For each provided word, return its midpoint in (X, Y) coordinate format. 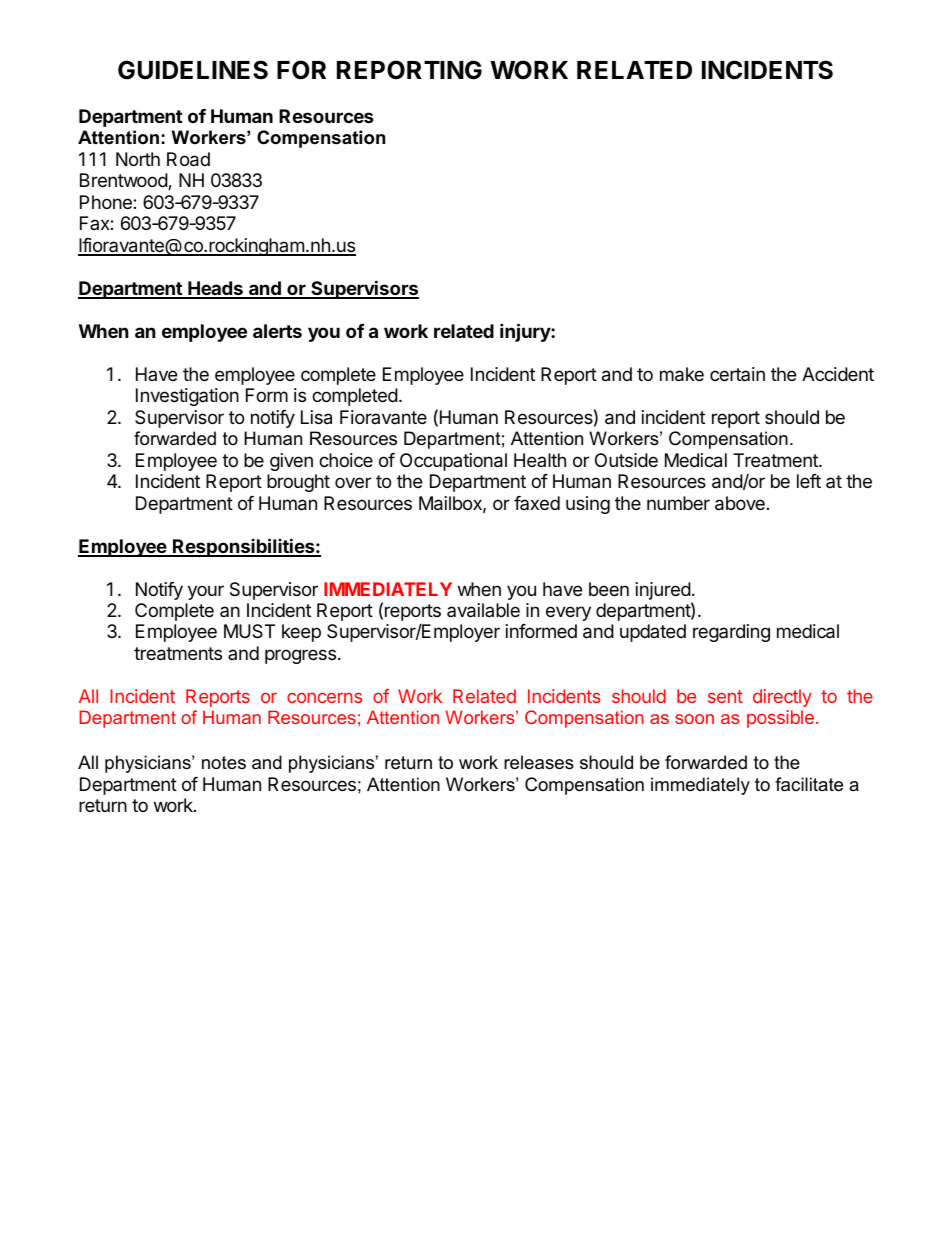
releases (539, 762)
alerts (277, 331)
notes (224, 762)
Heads (215, 289)
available (483, 610)
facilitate (809, 784)
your (206, 592)
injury (526, 332)
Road (188, 159)
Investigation (187, 397)
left (809, 481)
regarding (731, 633)
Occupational (453, 462)
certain (737, 374)
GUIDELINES (193, 70)
